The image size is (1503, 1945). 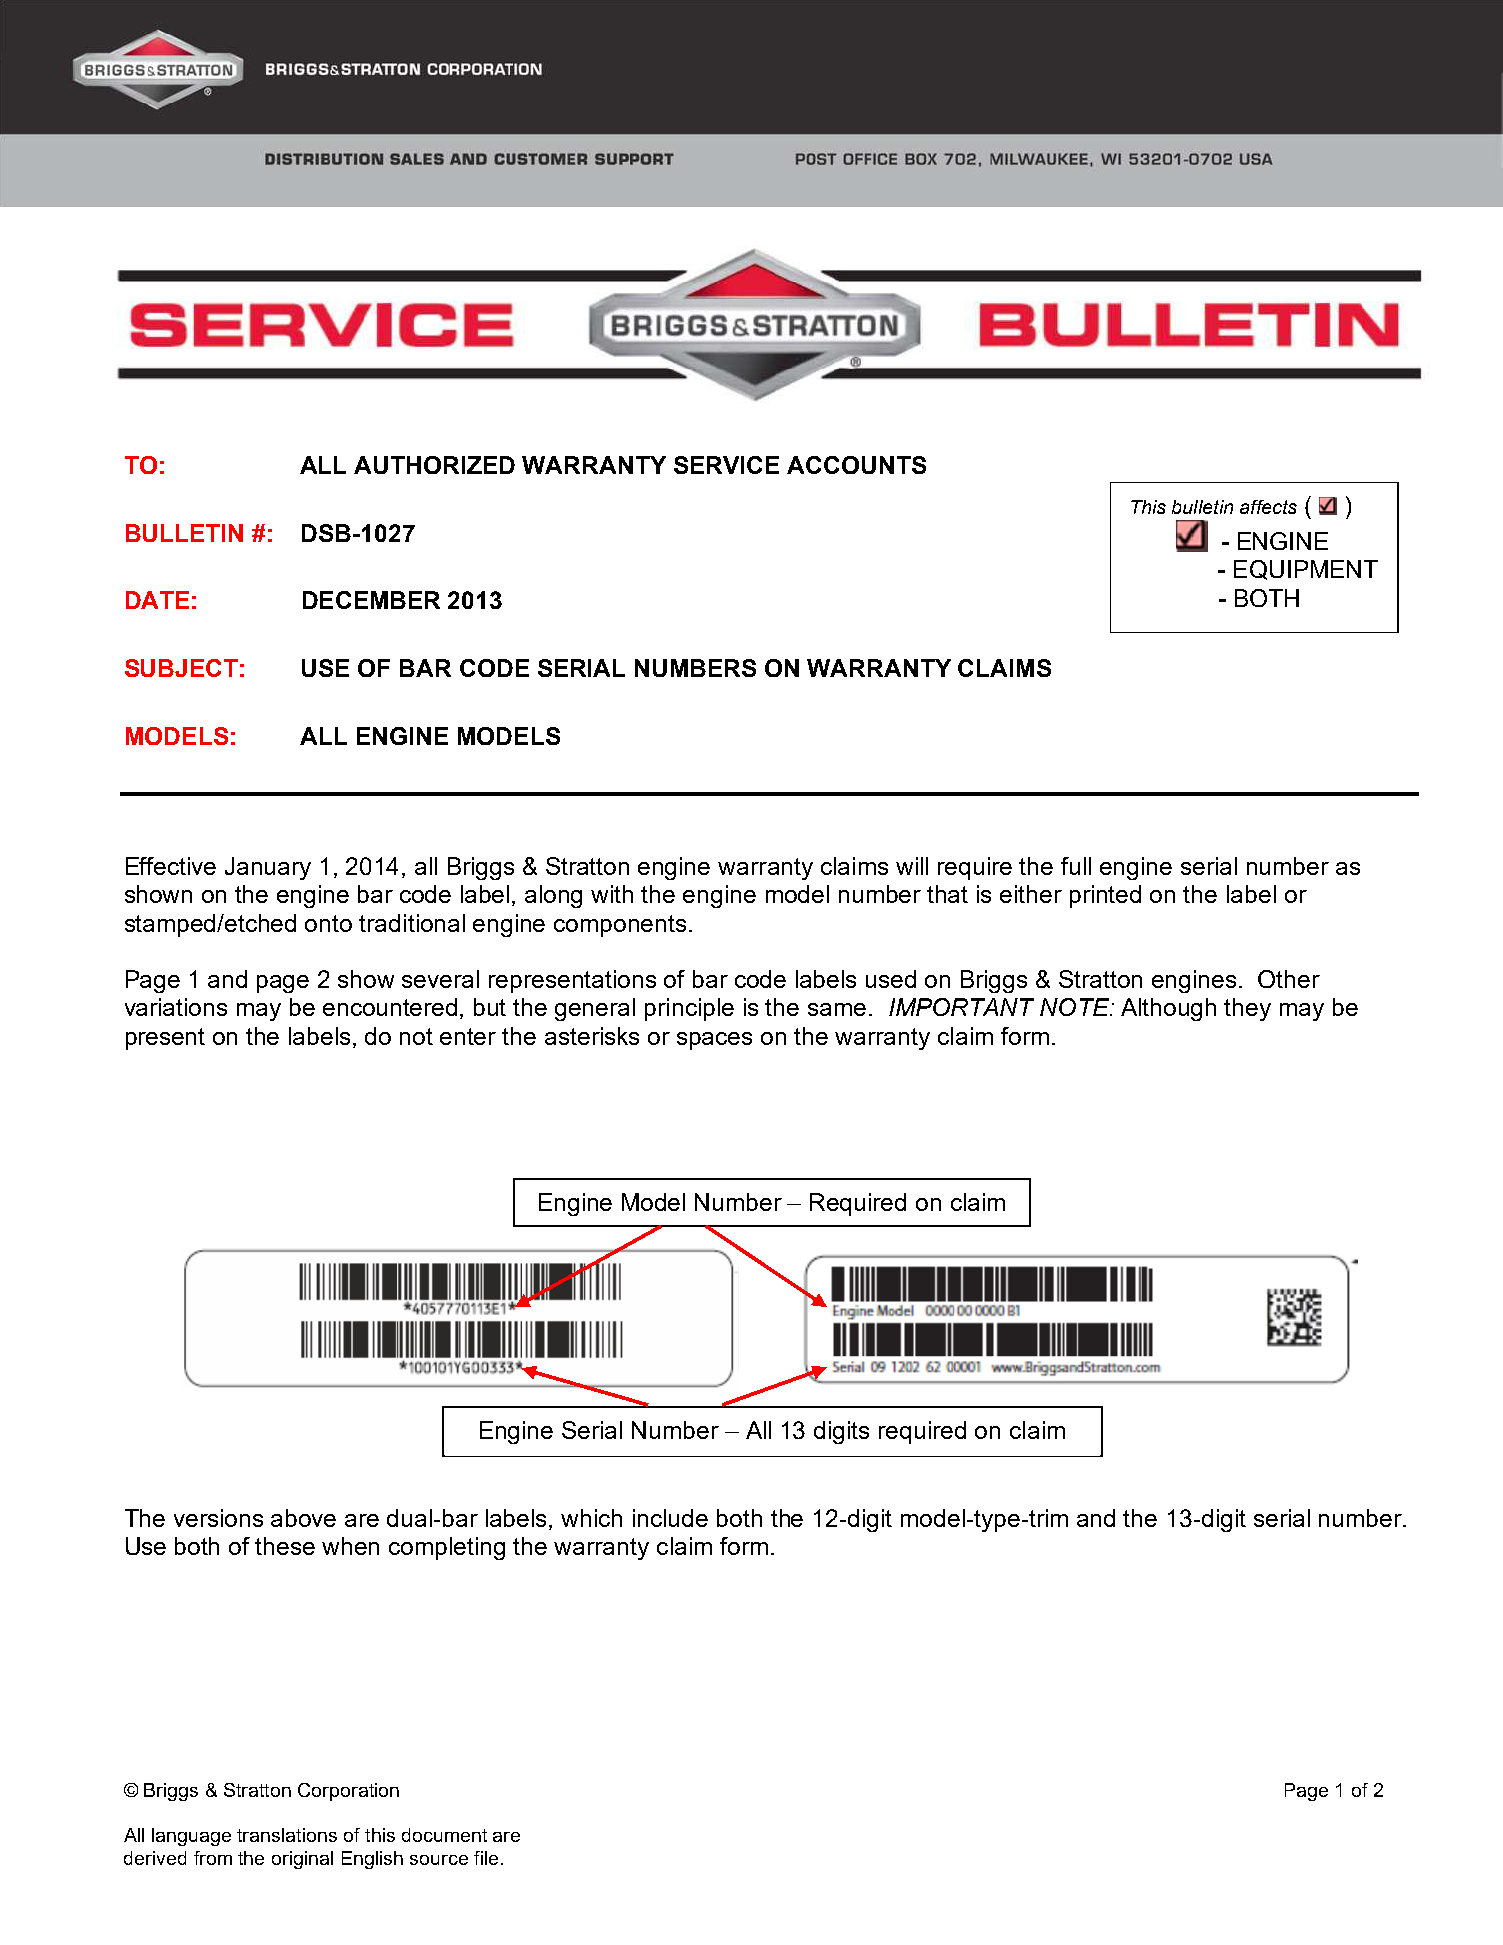 What do you see at coordinates (303, 1518) in the image?
I see `above` at bounding box center [303, 1518].
